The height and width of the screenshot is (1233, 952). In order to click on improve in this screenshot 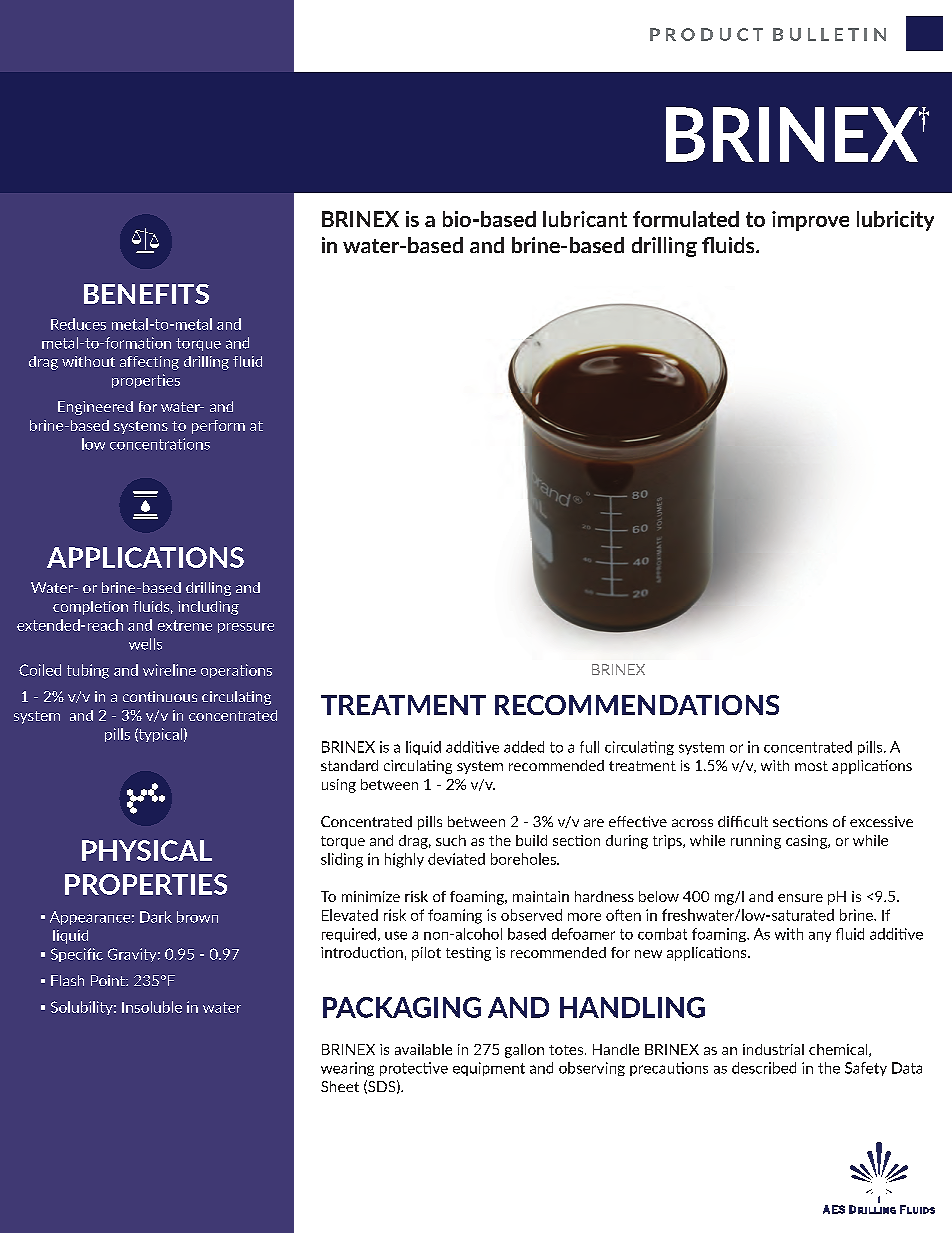, I will do `click(810, 221)`.
